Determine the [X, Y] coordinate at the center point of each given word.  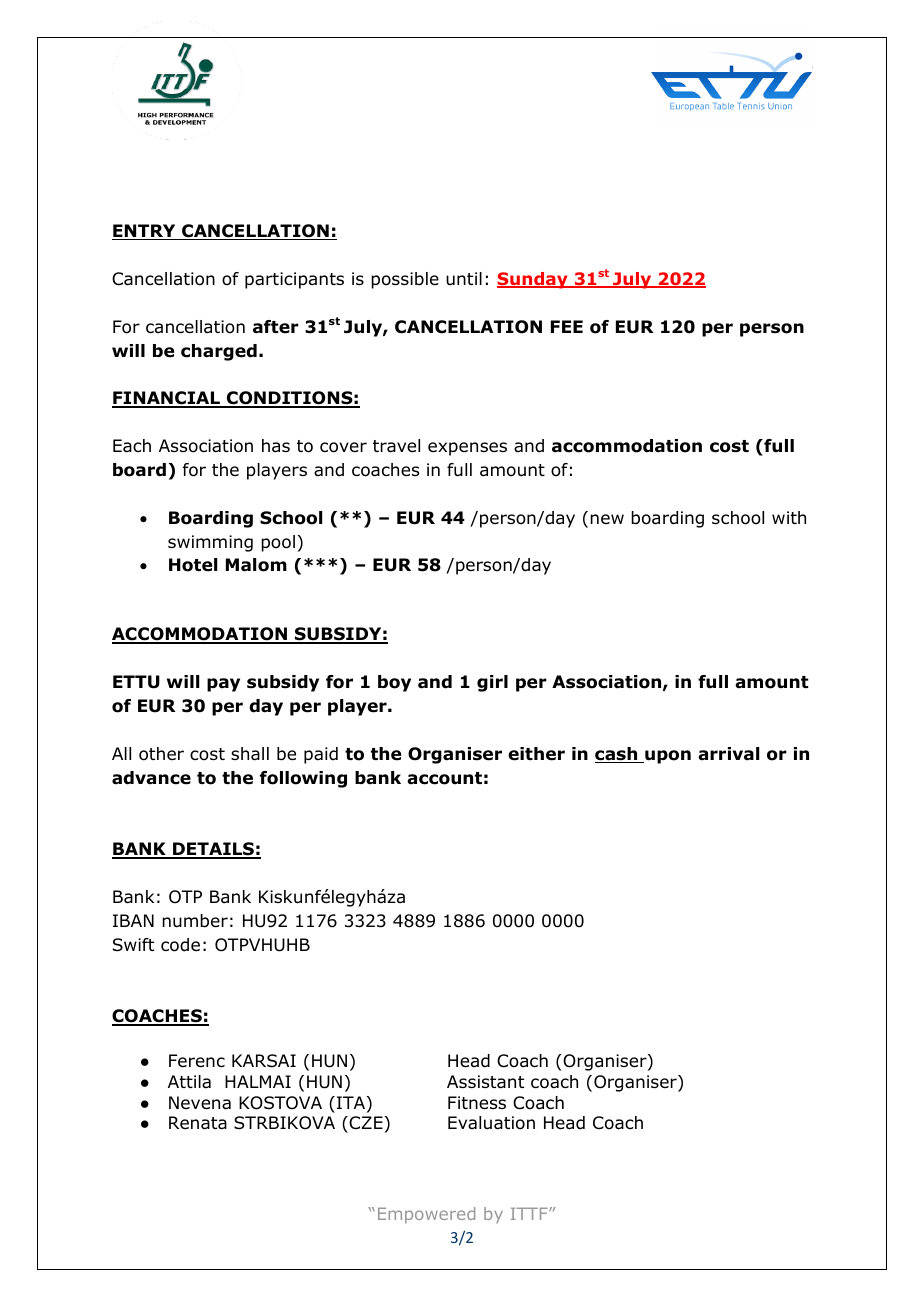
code [180, 945]
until [464, 278]
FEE [567, 326]
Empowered [426, 1215]
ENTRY [145, 232]
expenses [467, 449]
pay [223, 685]
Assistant [485, 1082]
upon [667, 757]
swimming [210, 543]
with [789, 517]
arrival [728, 754]
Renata [198, 1123]
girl [492, 683]
